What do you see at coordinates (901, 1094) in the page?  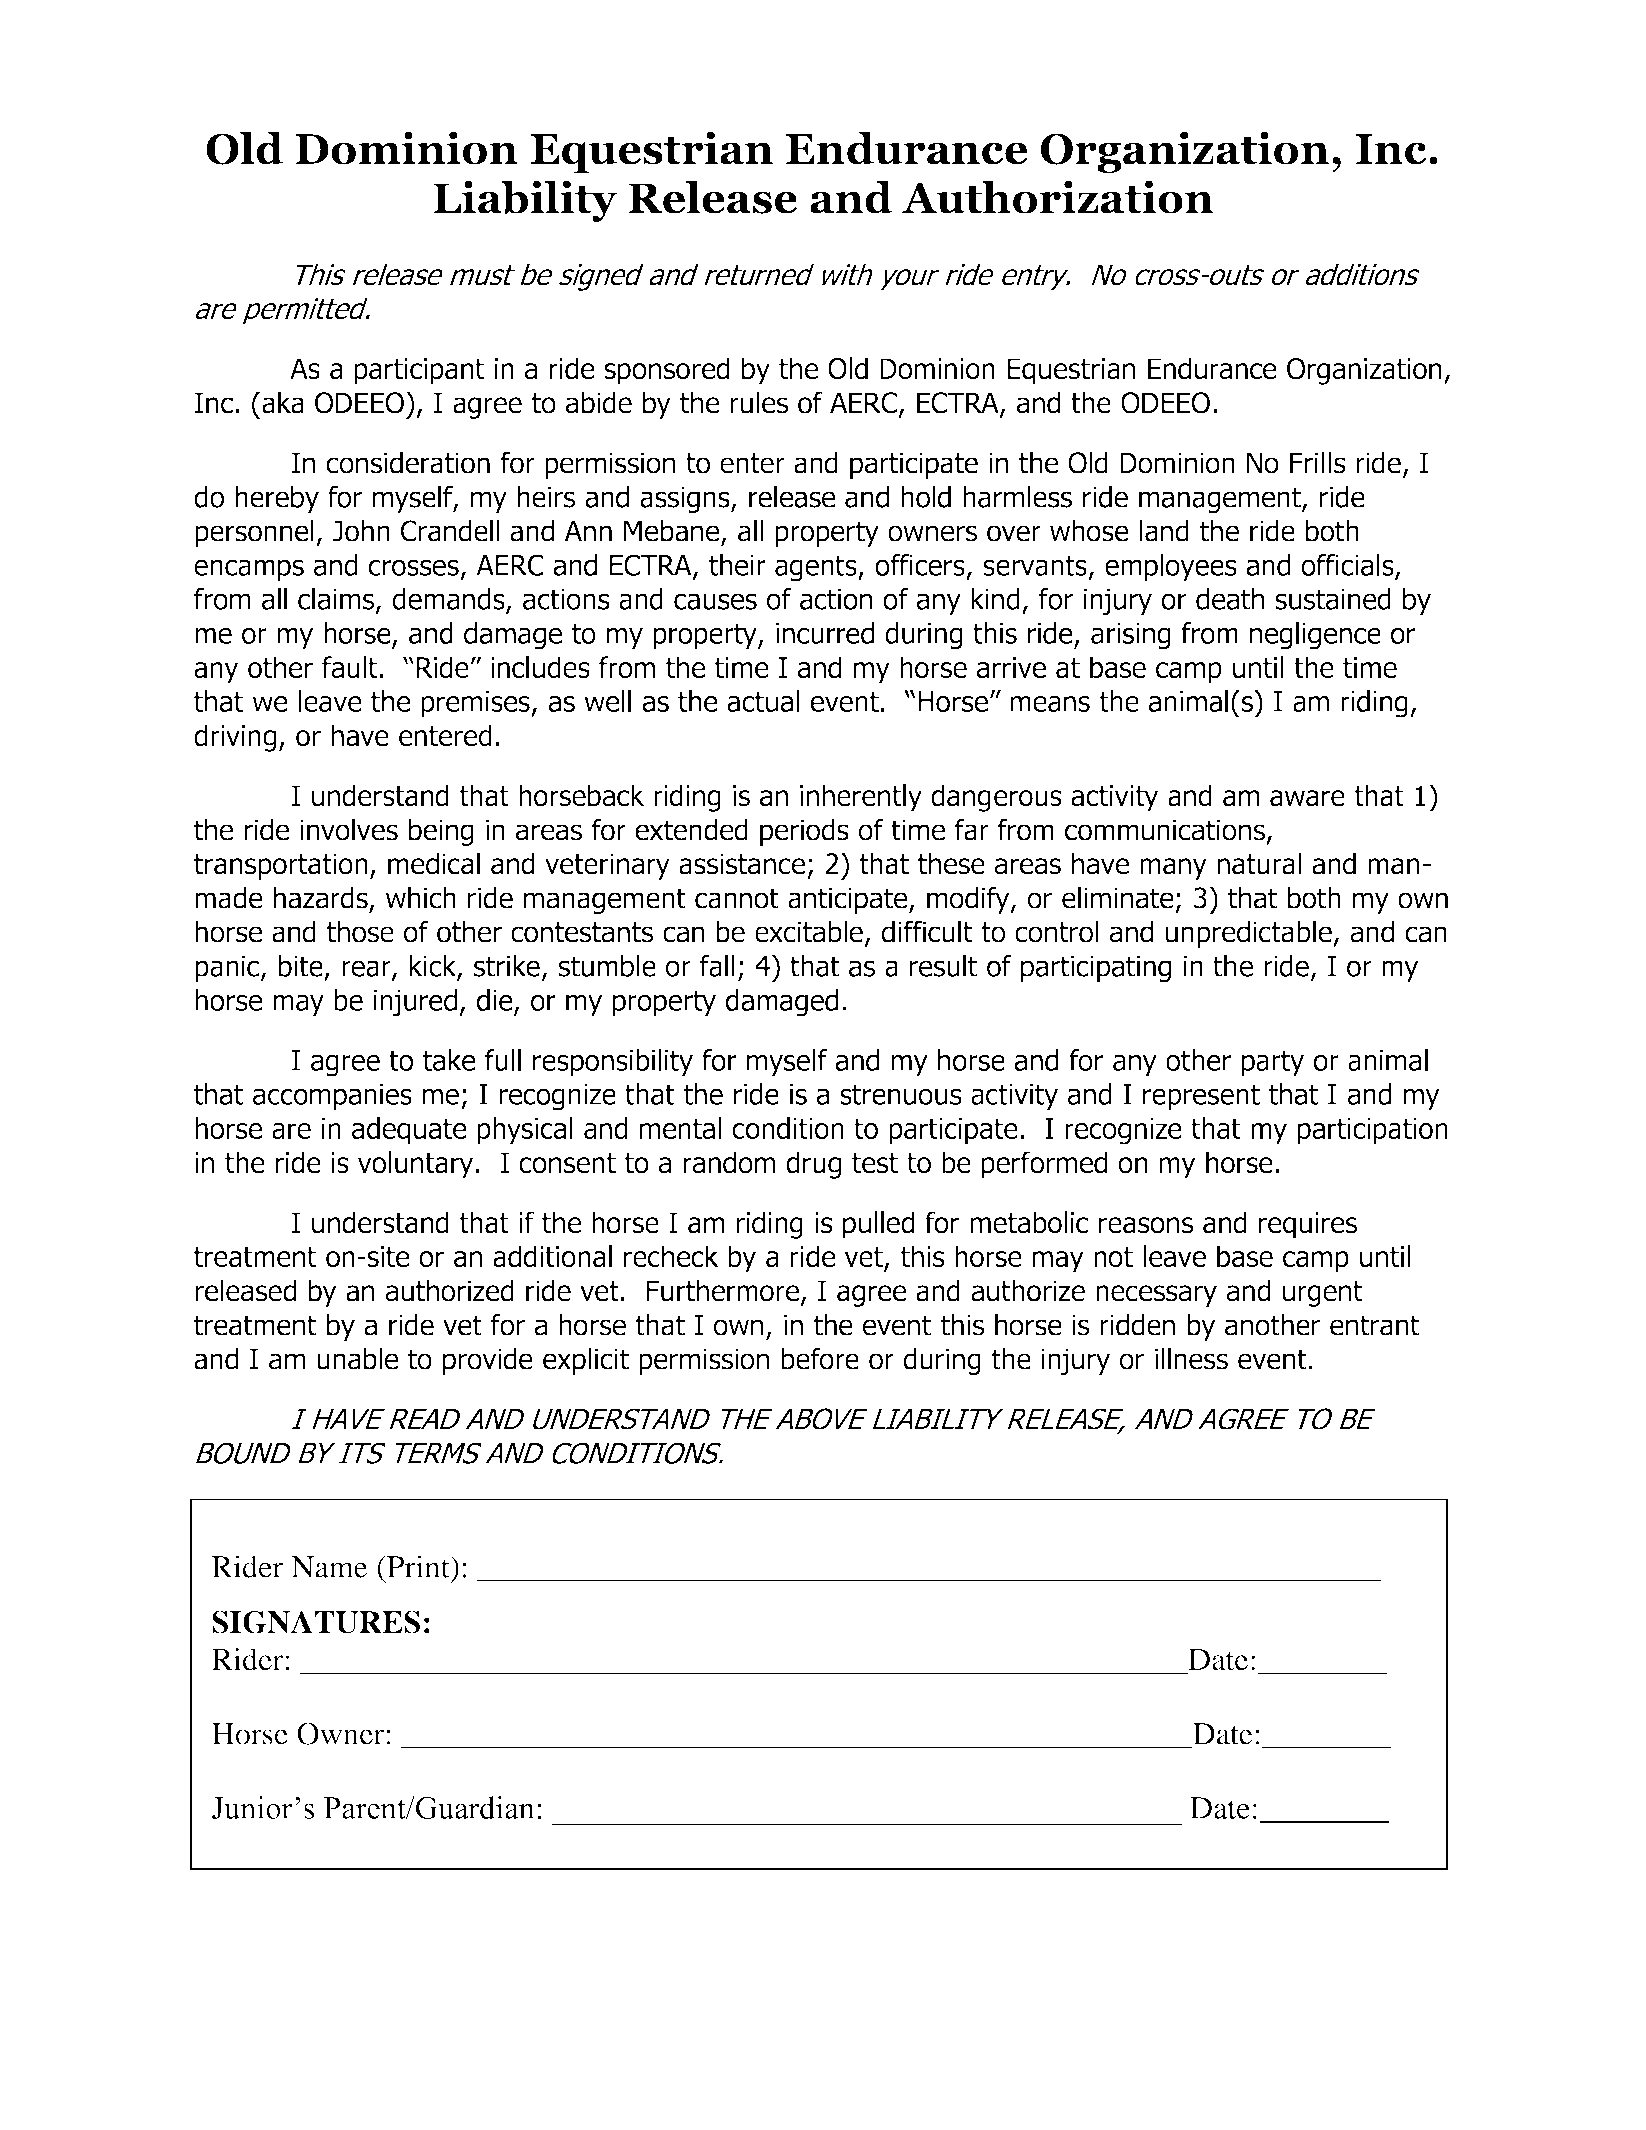 I see `strenuous` at bounding box center [901, 1094].
